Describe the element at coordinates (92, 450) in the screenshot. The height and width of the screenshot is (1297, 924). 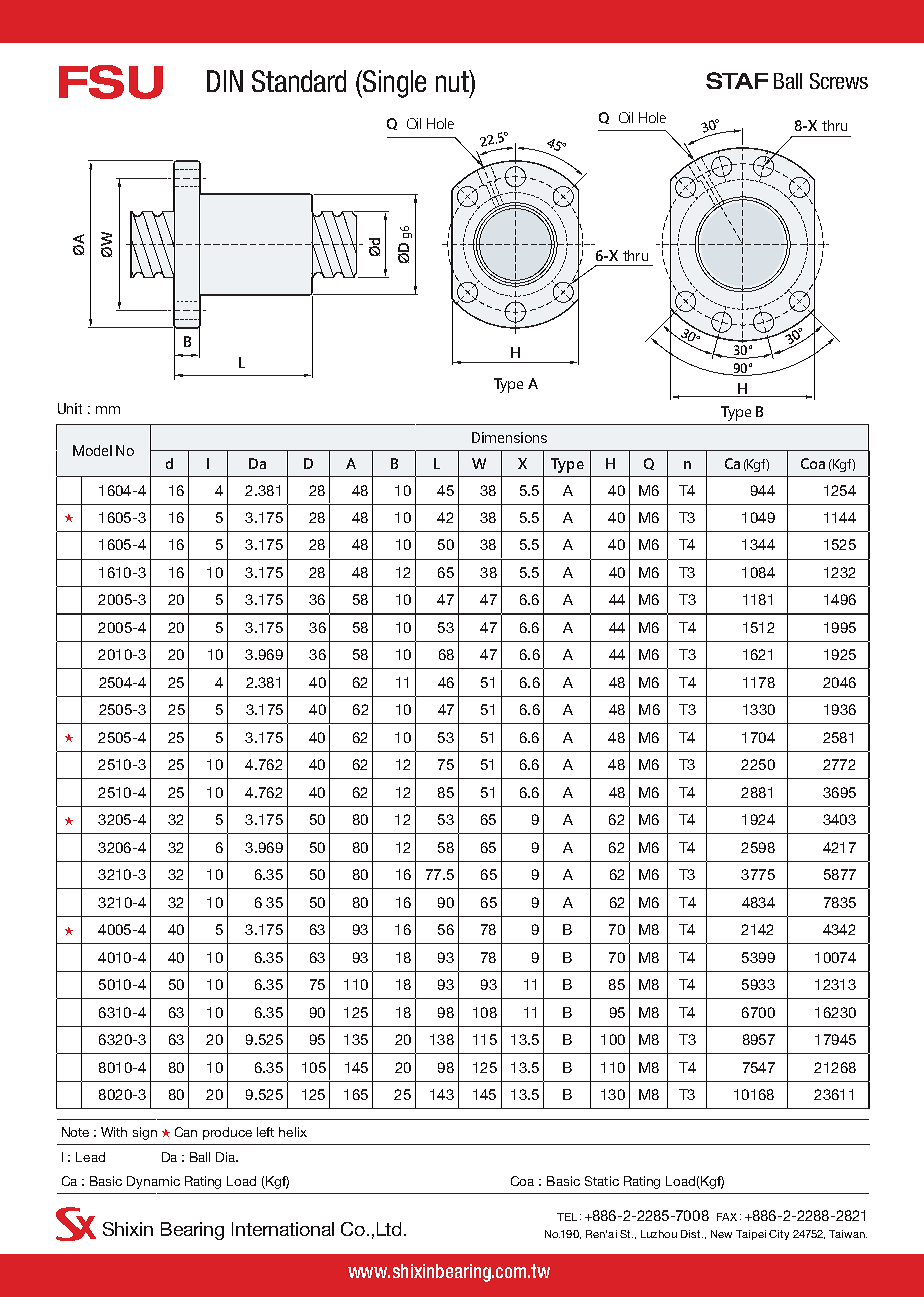
I see `Model` at that location.
